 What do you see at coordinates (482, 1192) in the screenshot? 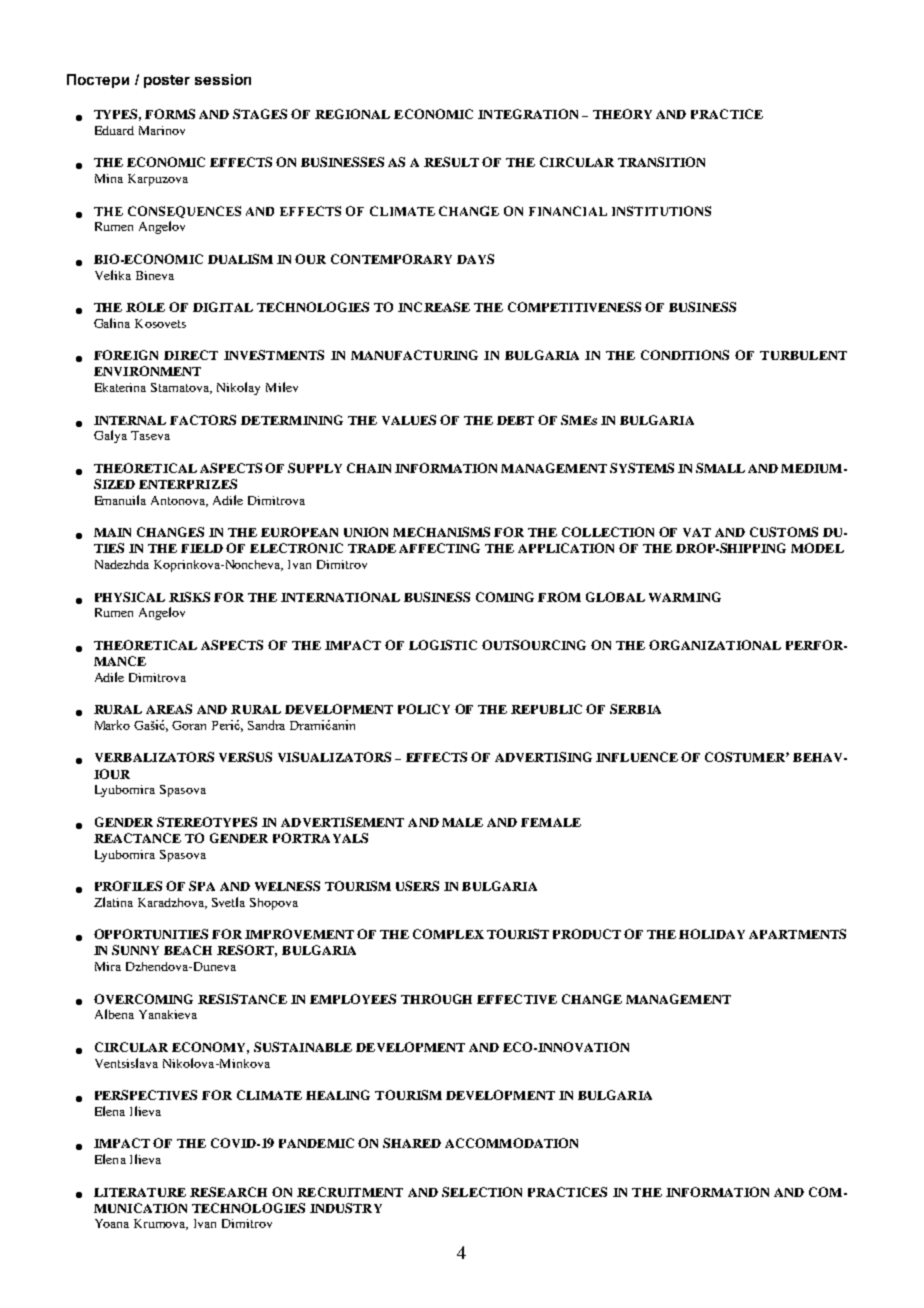
I see `SELECTION` at bounding box center [482, 1192].
